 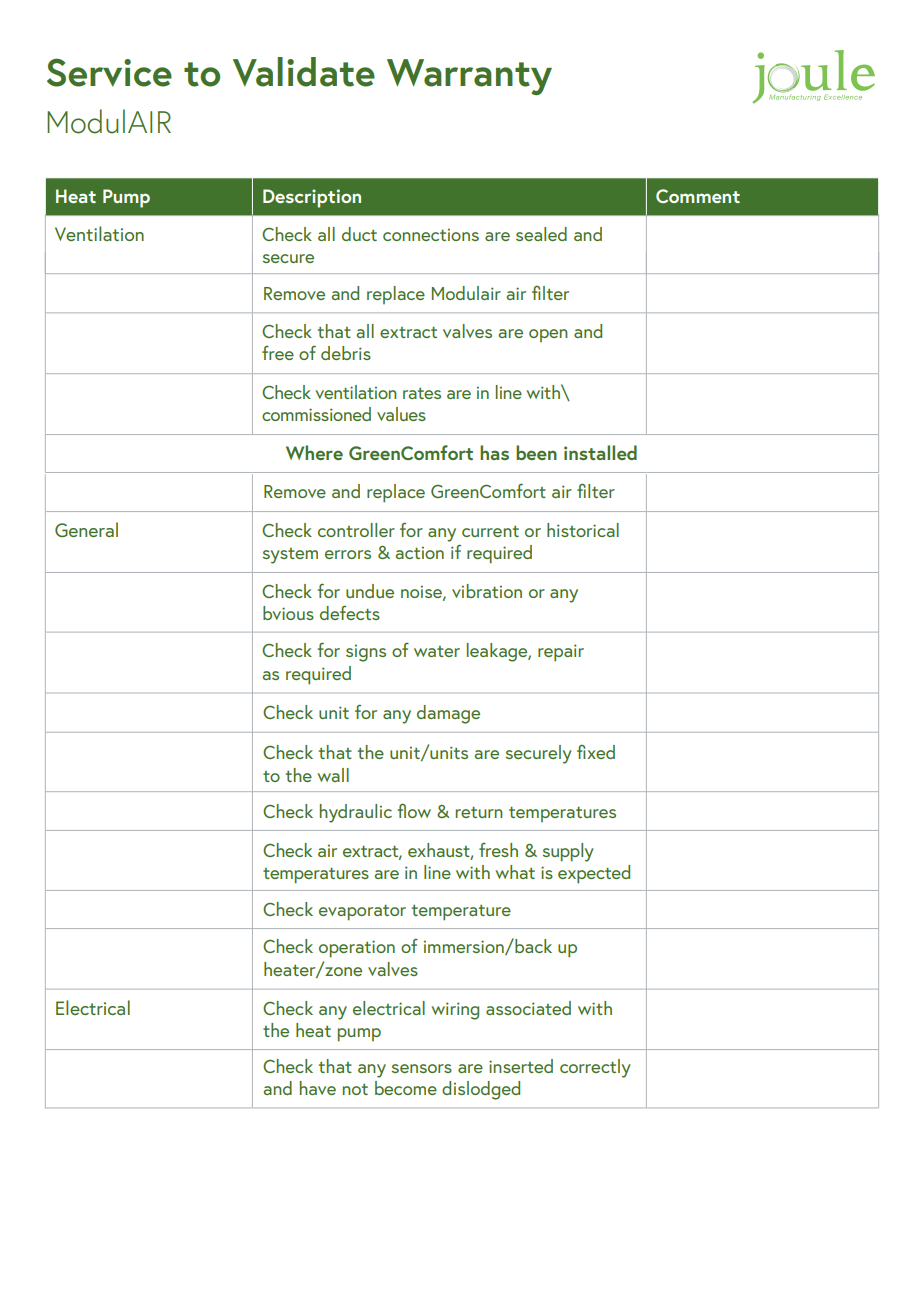 I want to click on General, so click(x=86, y=529).
